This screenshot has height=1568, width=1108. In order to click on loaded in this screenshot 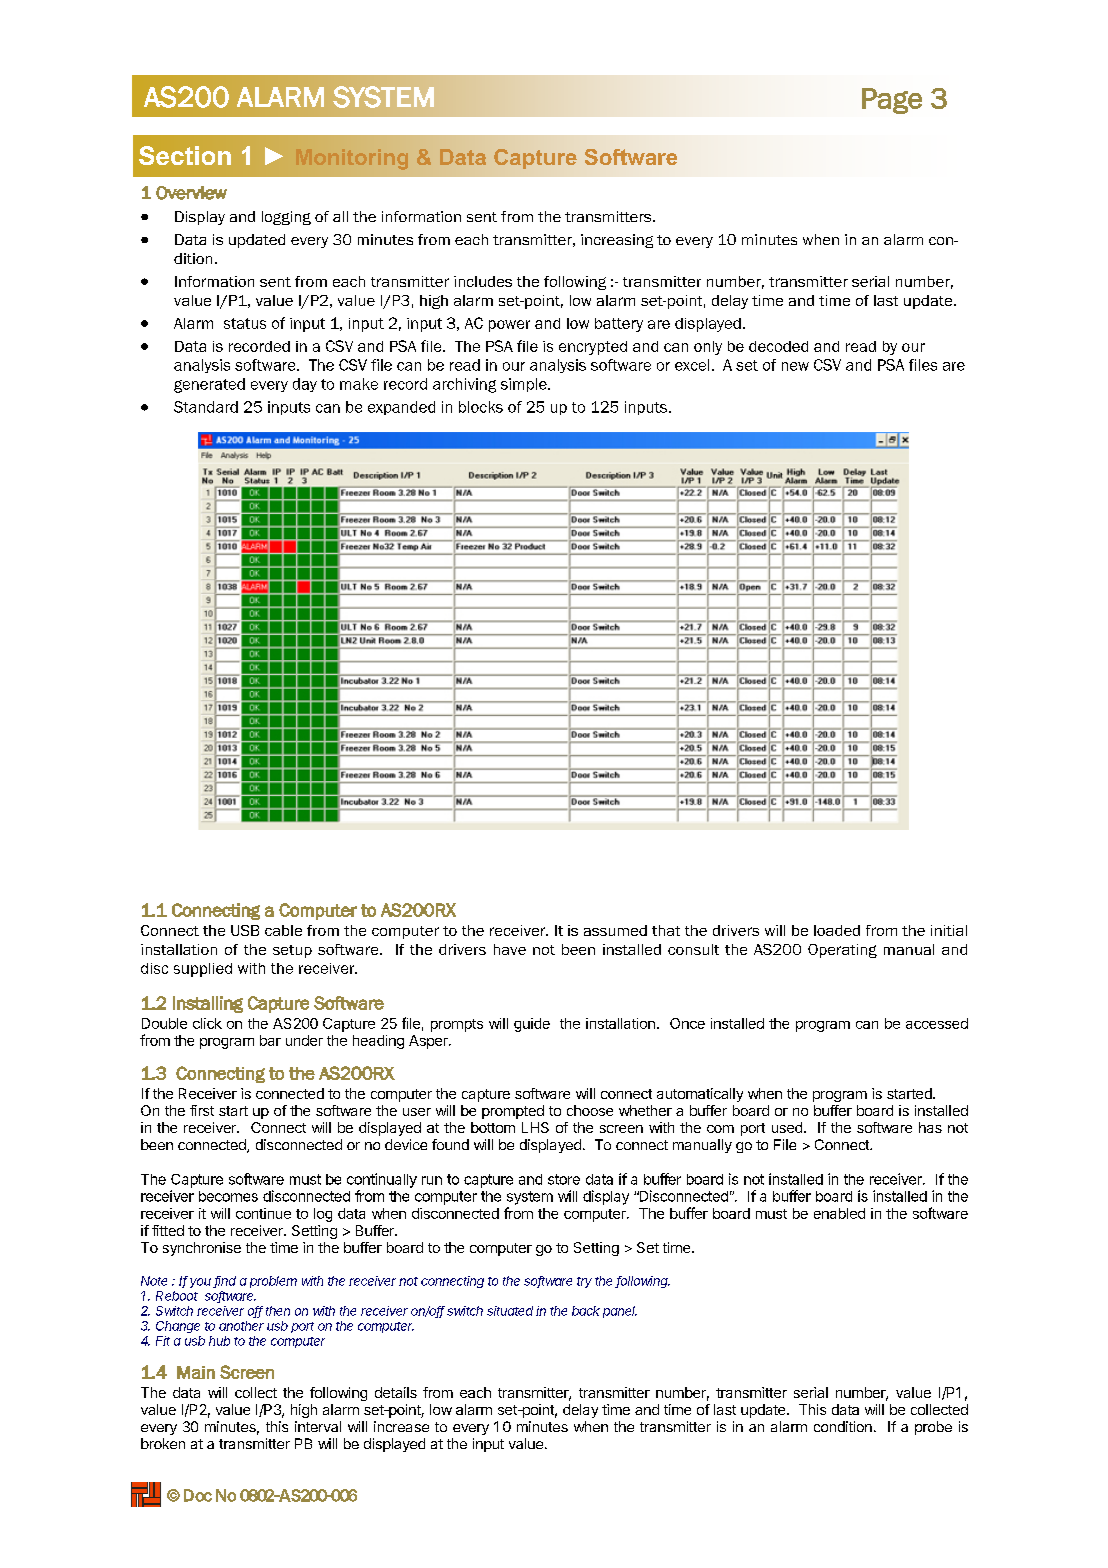, I will do `click(837, 930)`.
